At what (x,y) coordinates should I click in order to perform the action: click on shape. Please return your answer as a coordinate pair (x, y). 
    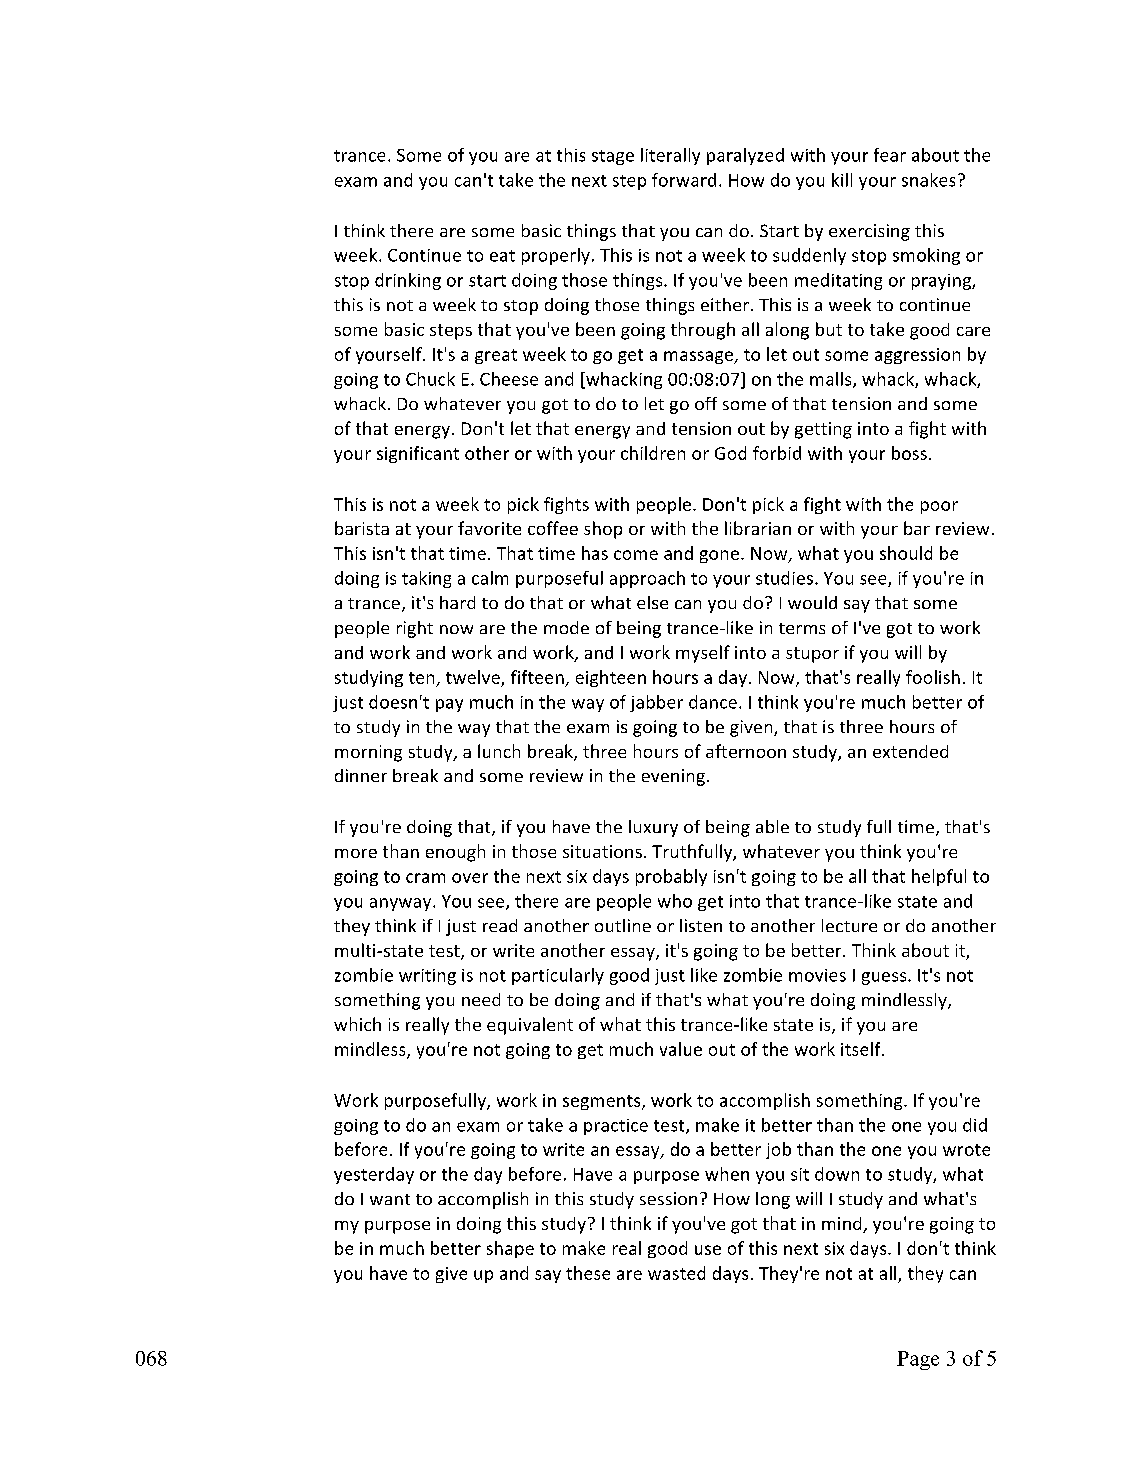
    Looking at the image, I should click on (510, 1249).
